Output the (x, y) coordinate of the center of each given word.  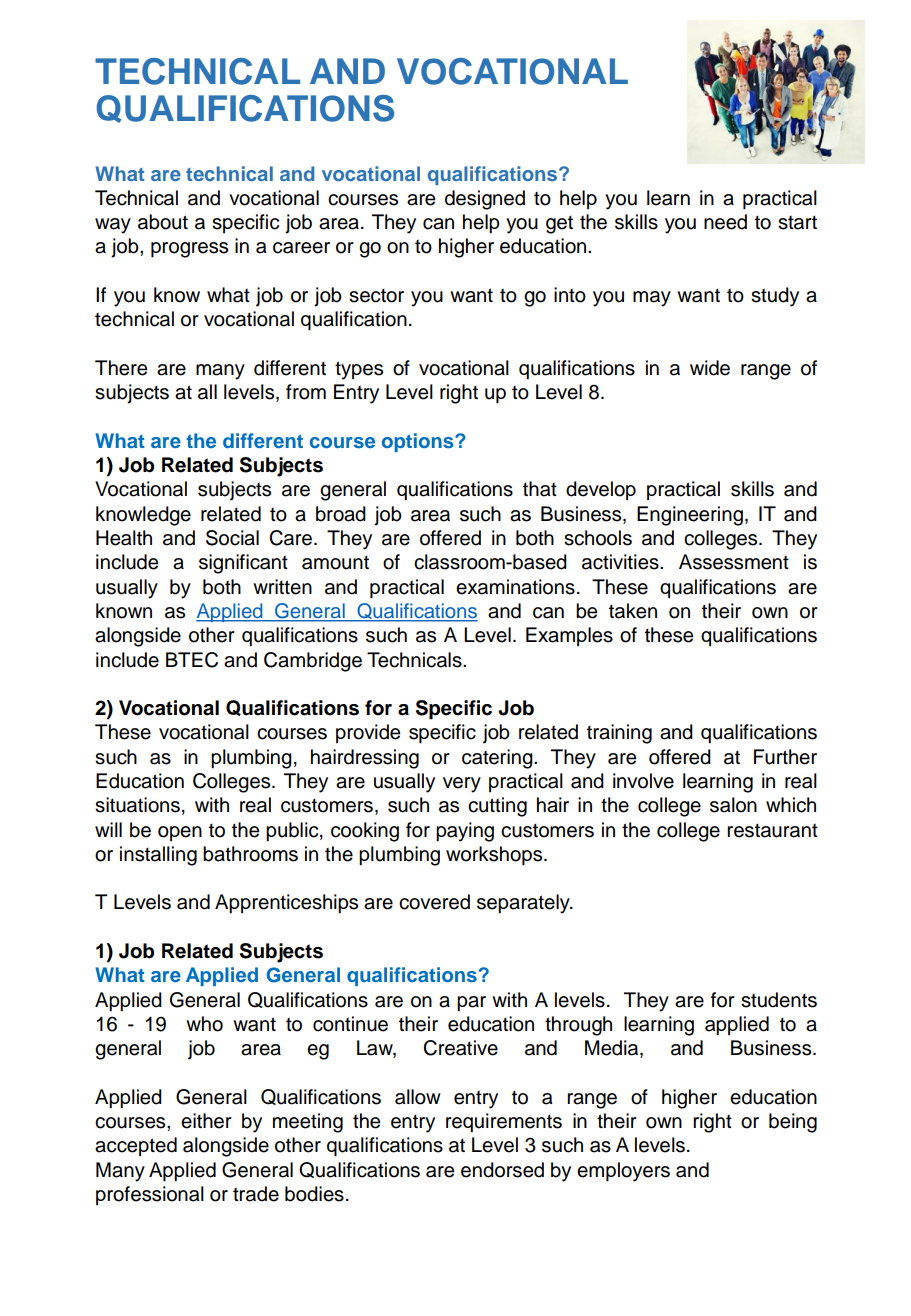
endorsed (502, 1170)
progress (189, 250)
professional (150, 1195)
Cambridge (313, 662)
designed (485, 200)
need (725, 222)
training (619, 734)
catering (498, 759)
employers (623, 1172)
